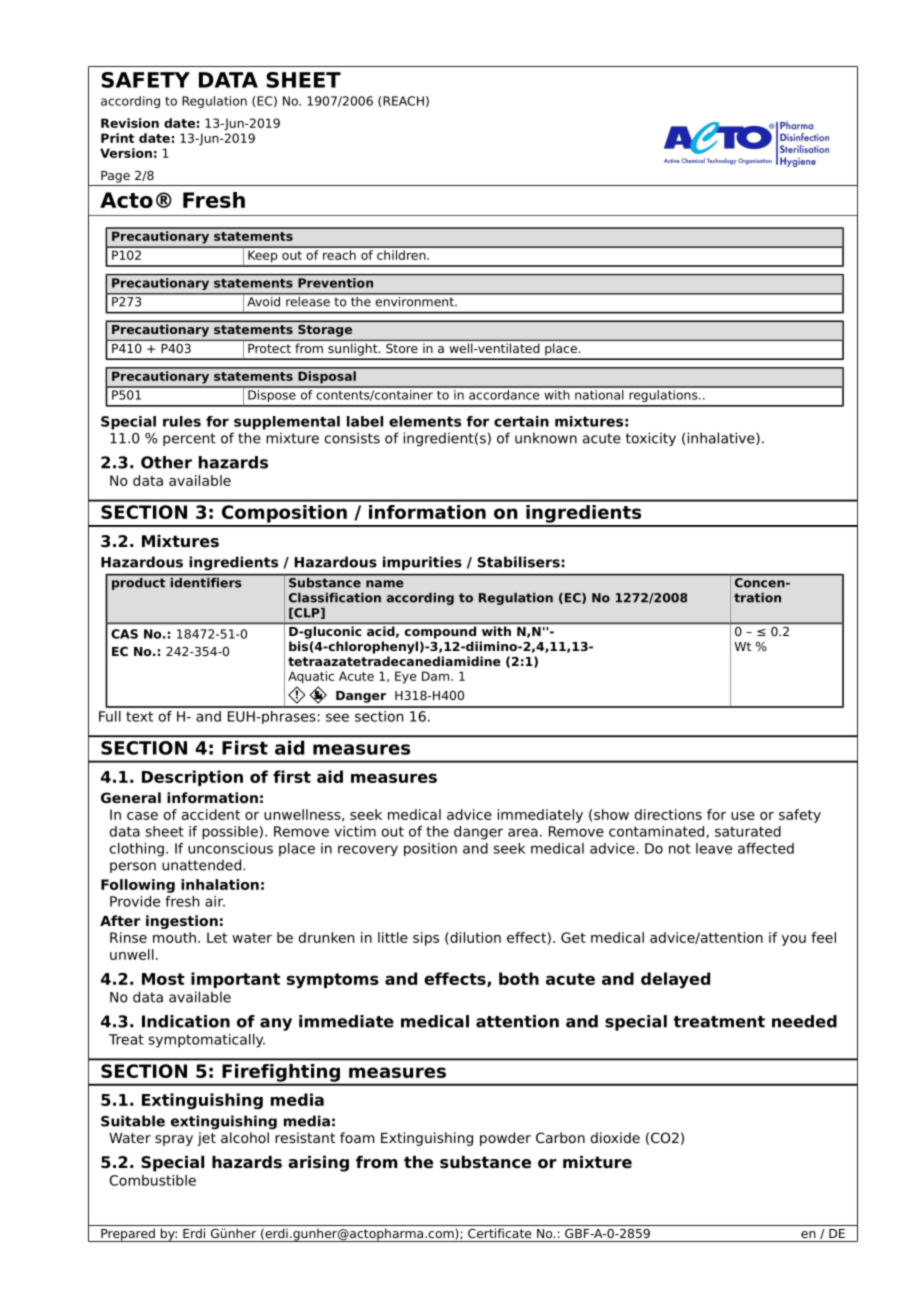 The image size is (924, 1308). What do you see at coordinates (152, 1180) in the screenshot?
I see `Combustible` at bounding box center [152, 1180].
